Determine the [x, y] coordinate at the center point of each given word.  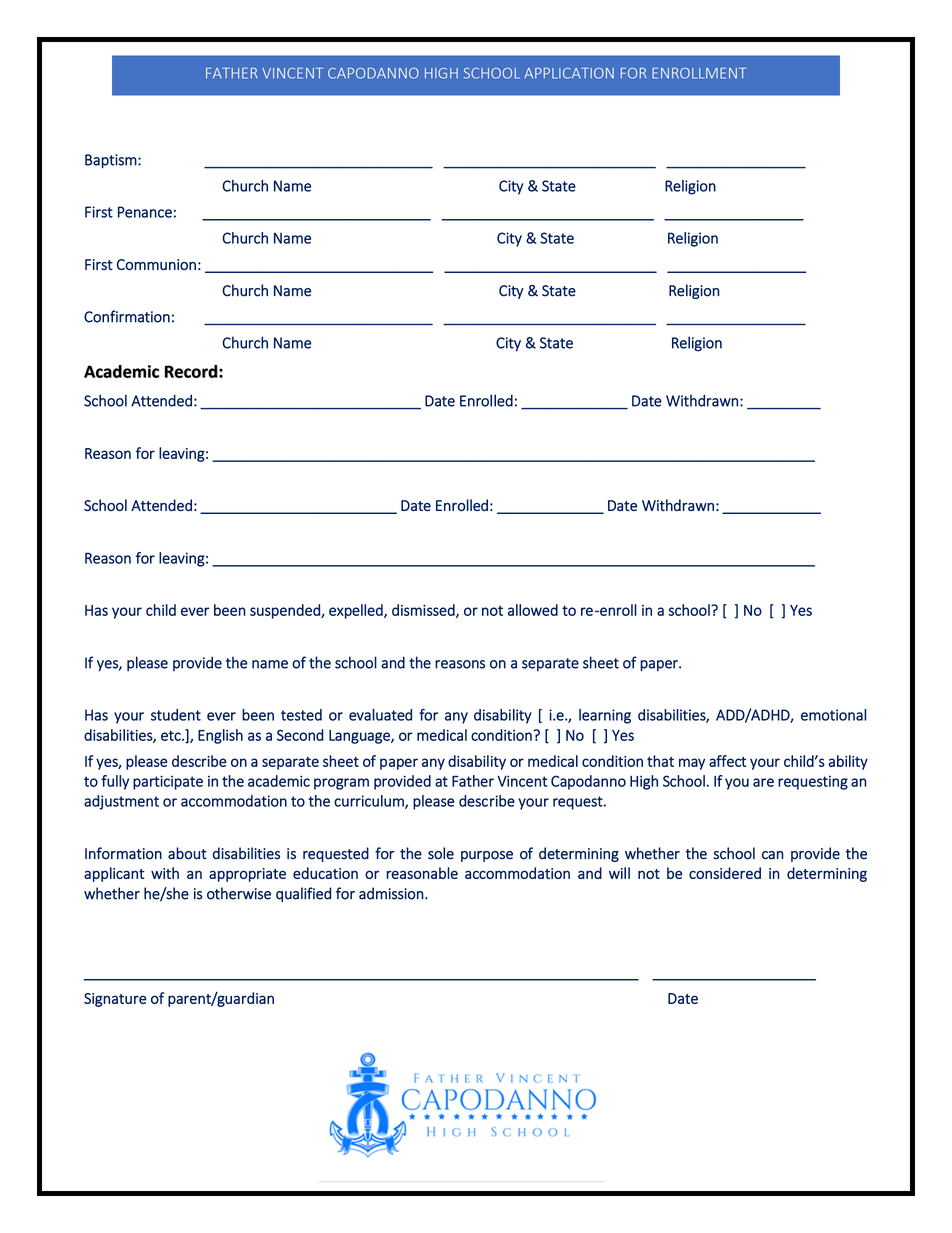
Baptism [111, 161]
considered [725, 873]
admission [391, 893]
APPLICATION [569, 73]
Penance [145, 212]
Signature [115, 1000]
